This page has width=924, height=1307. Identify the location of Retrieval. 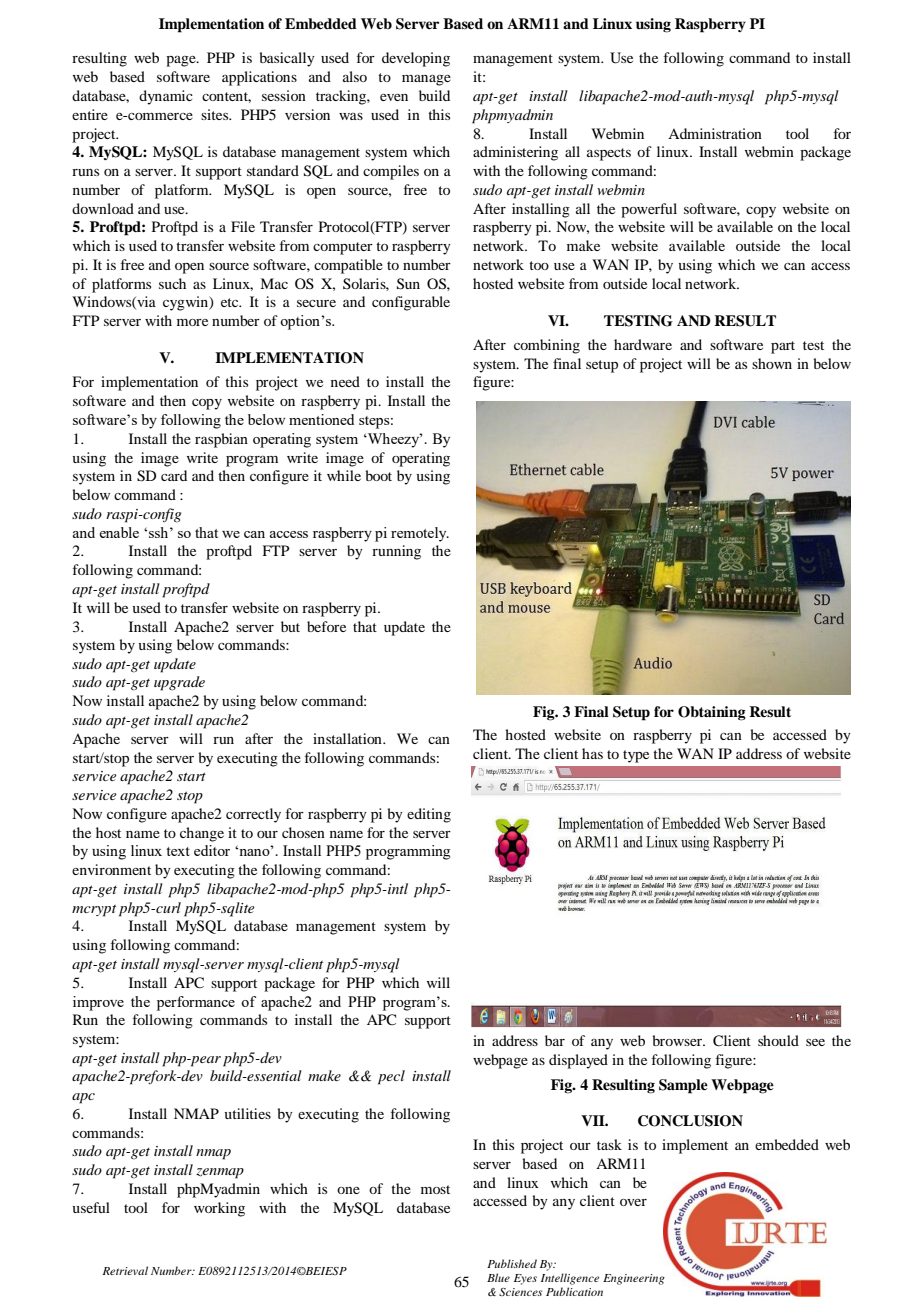
(125, 1270).
